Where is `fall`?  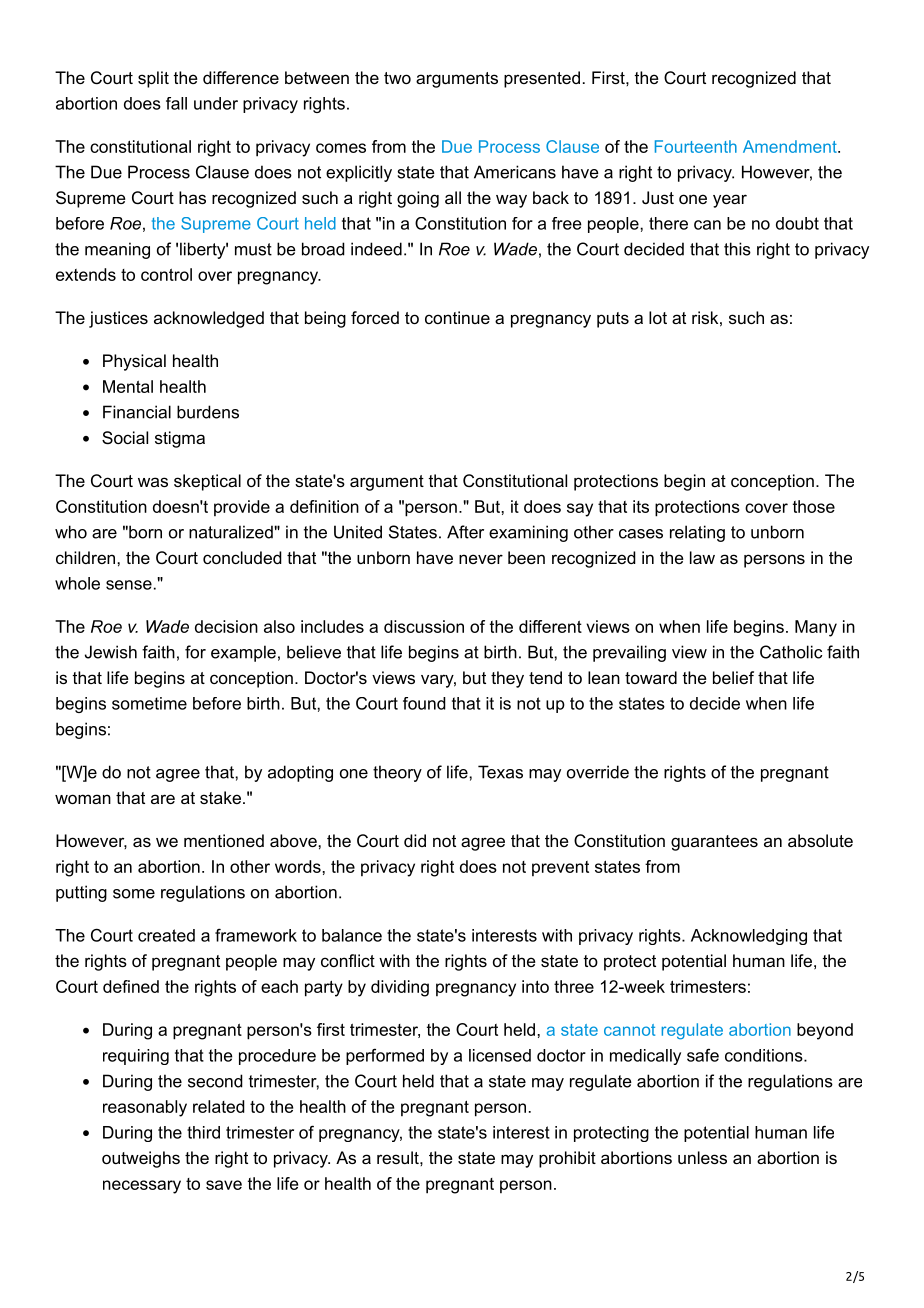 fall is located at coordinates (176, 103).
